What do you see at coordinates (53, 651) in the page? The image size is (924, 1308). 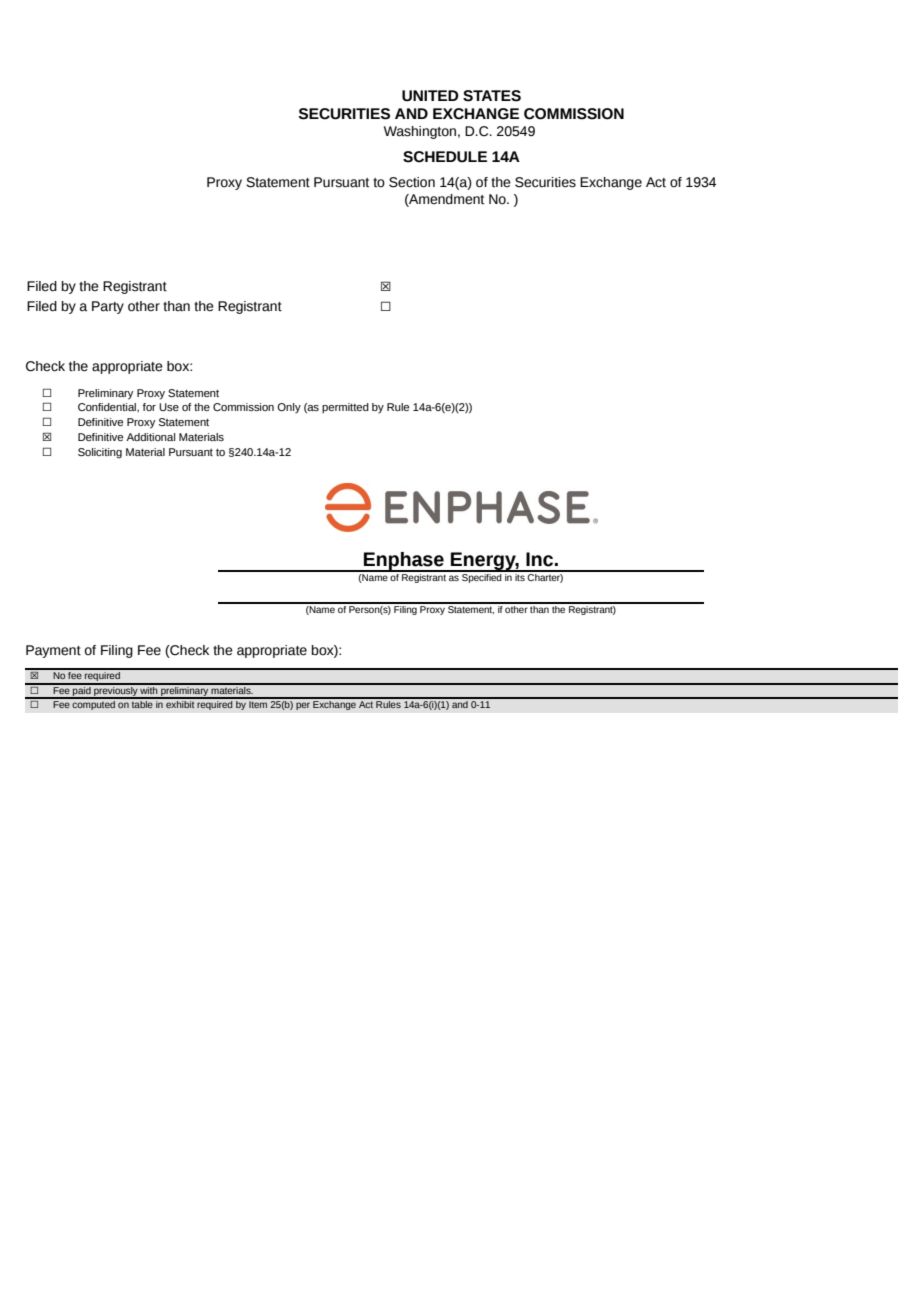 I see `Payment` at bounding box center [53, 651].
